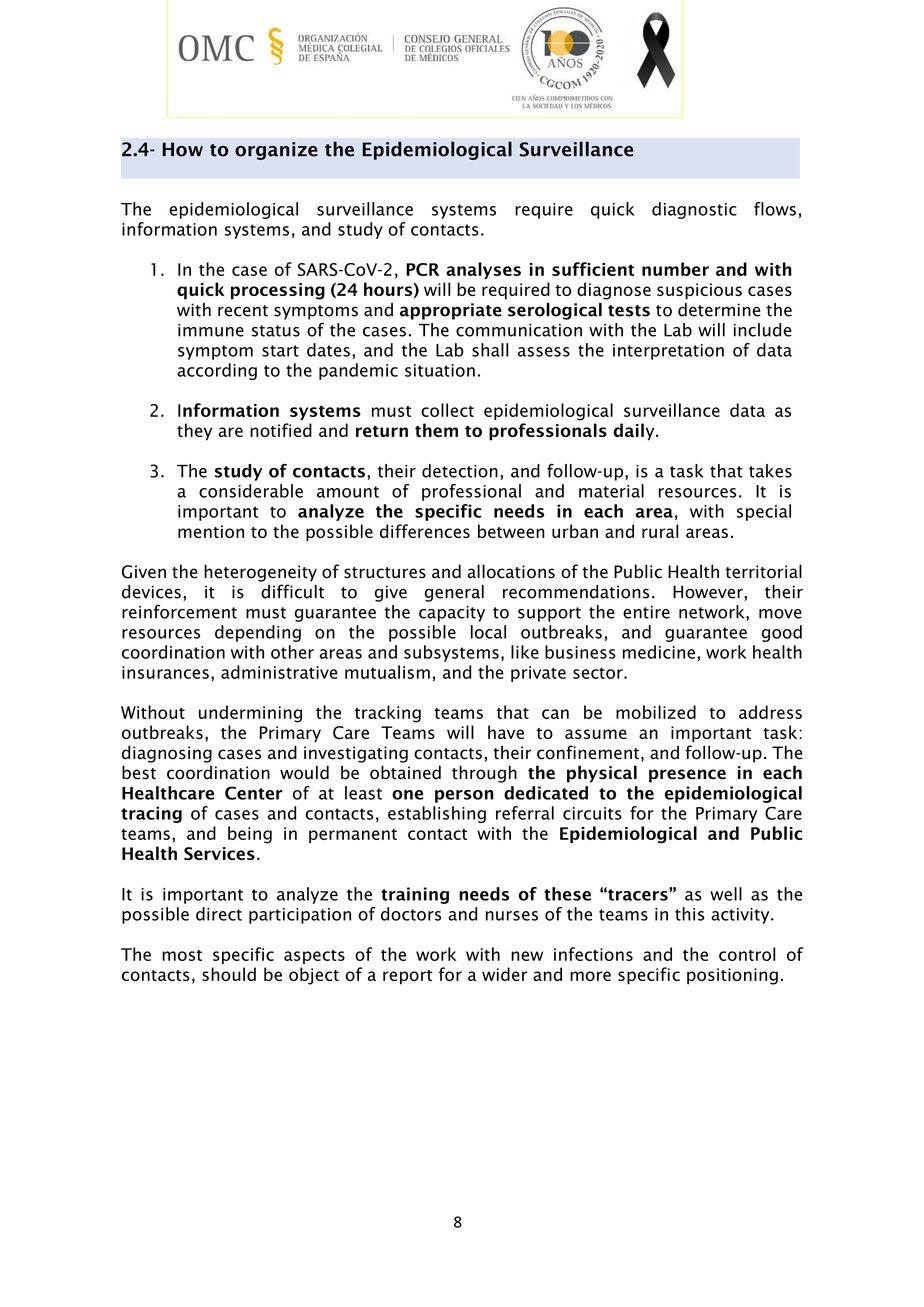 The image size is (924, 1307). What do you see at coordinates (276, 151) in the document?
I see `organize` at bounding box center [276, 151].
